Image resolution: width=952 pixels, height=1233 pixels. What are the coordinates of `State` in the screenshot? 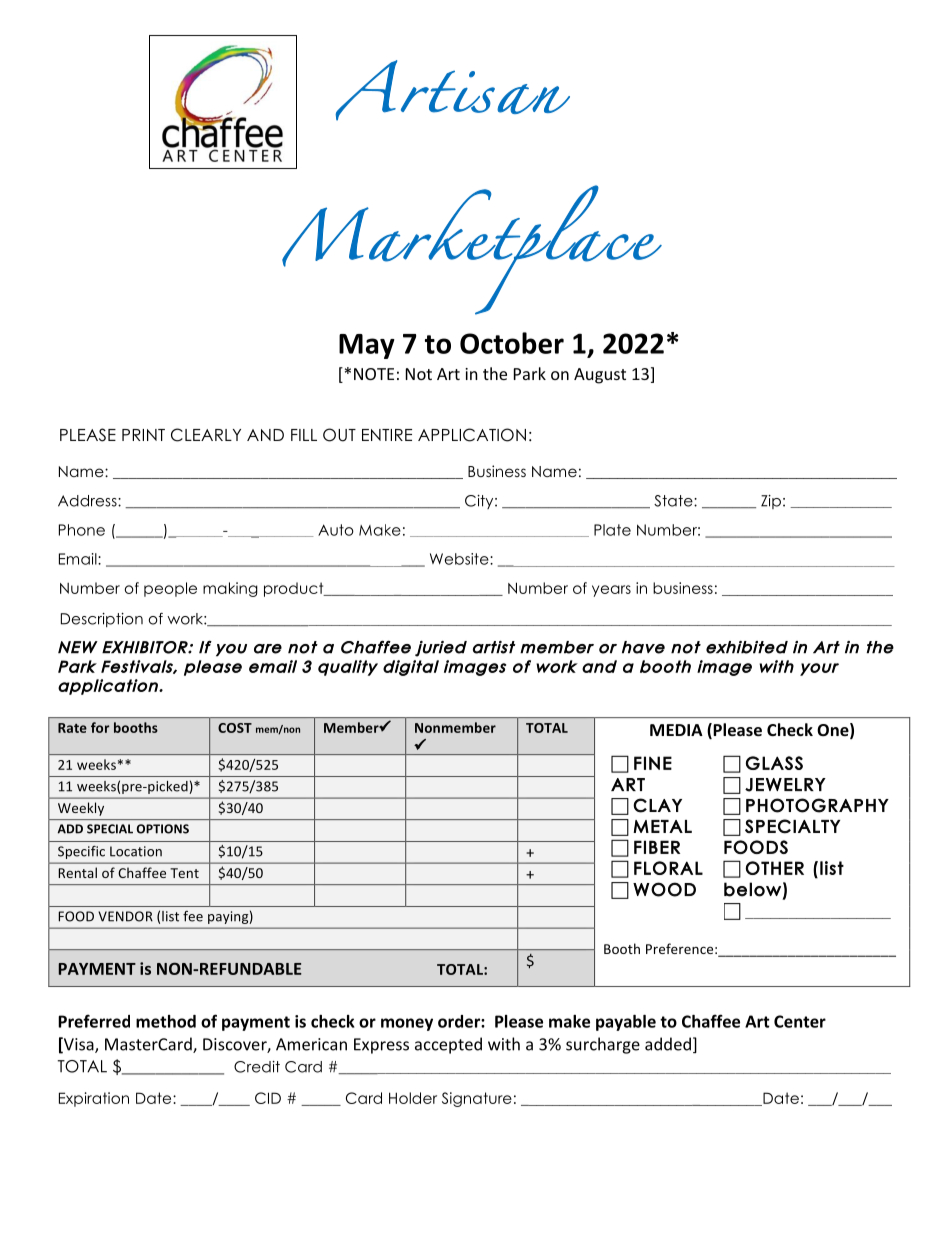 It's located at (674, 501).
